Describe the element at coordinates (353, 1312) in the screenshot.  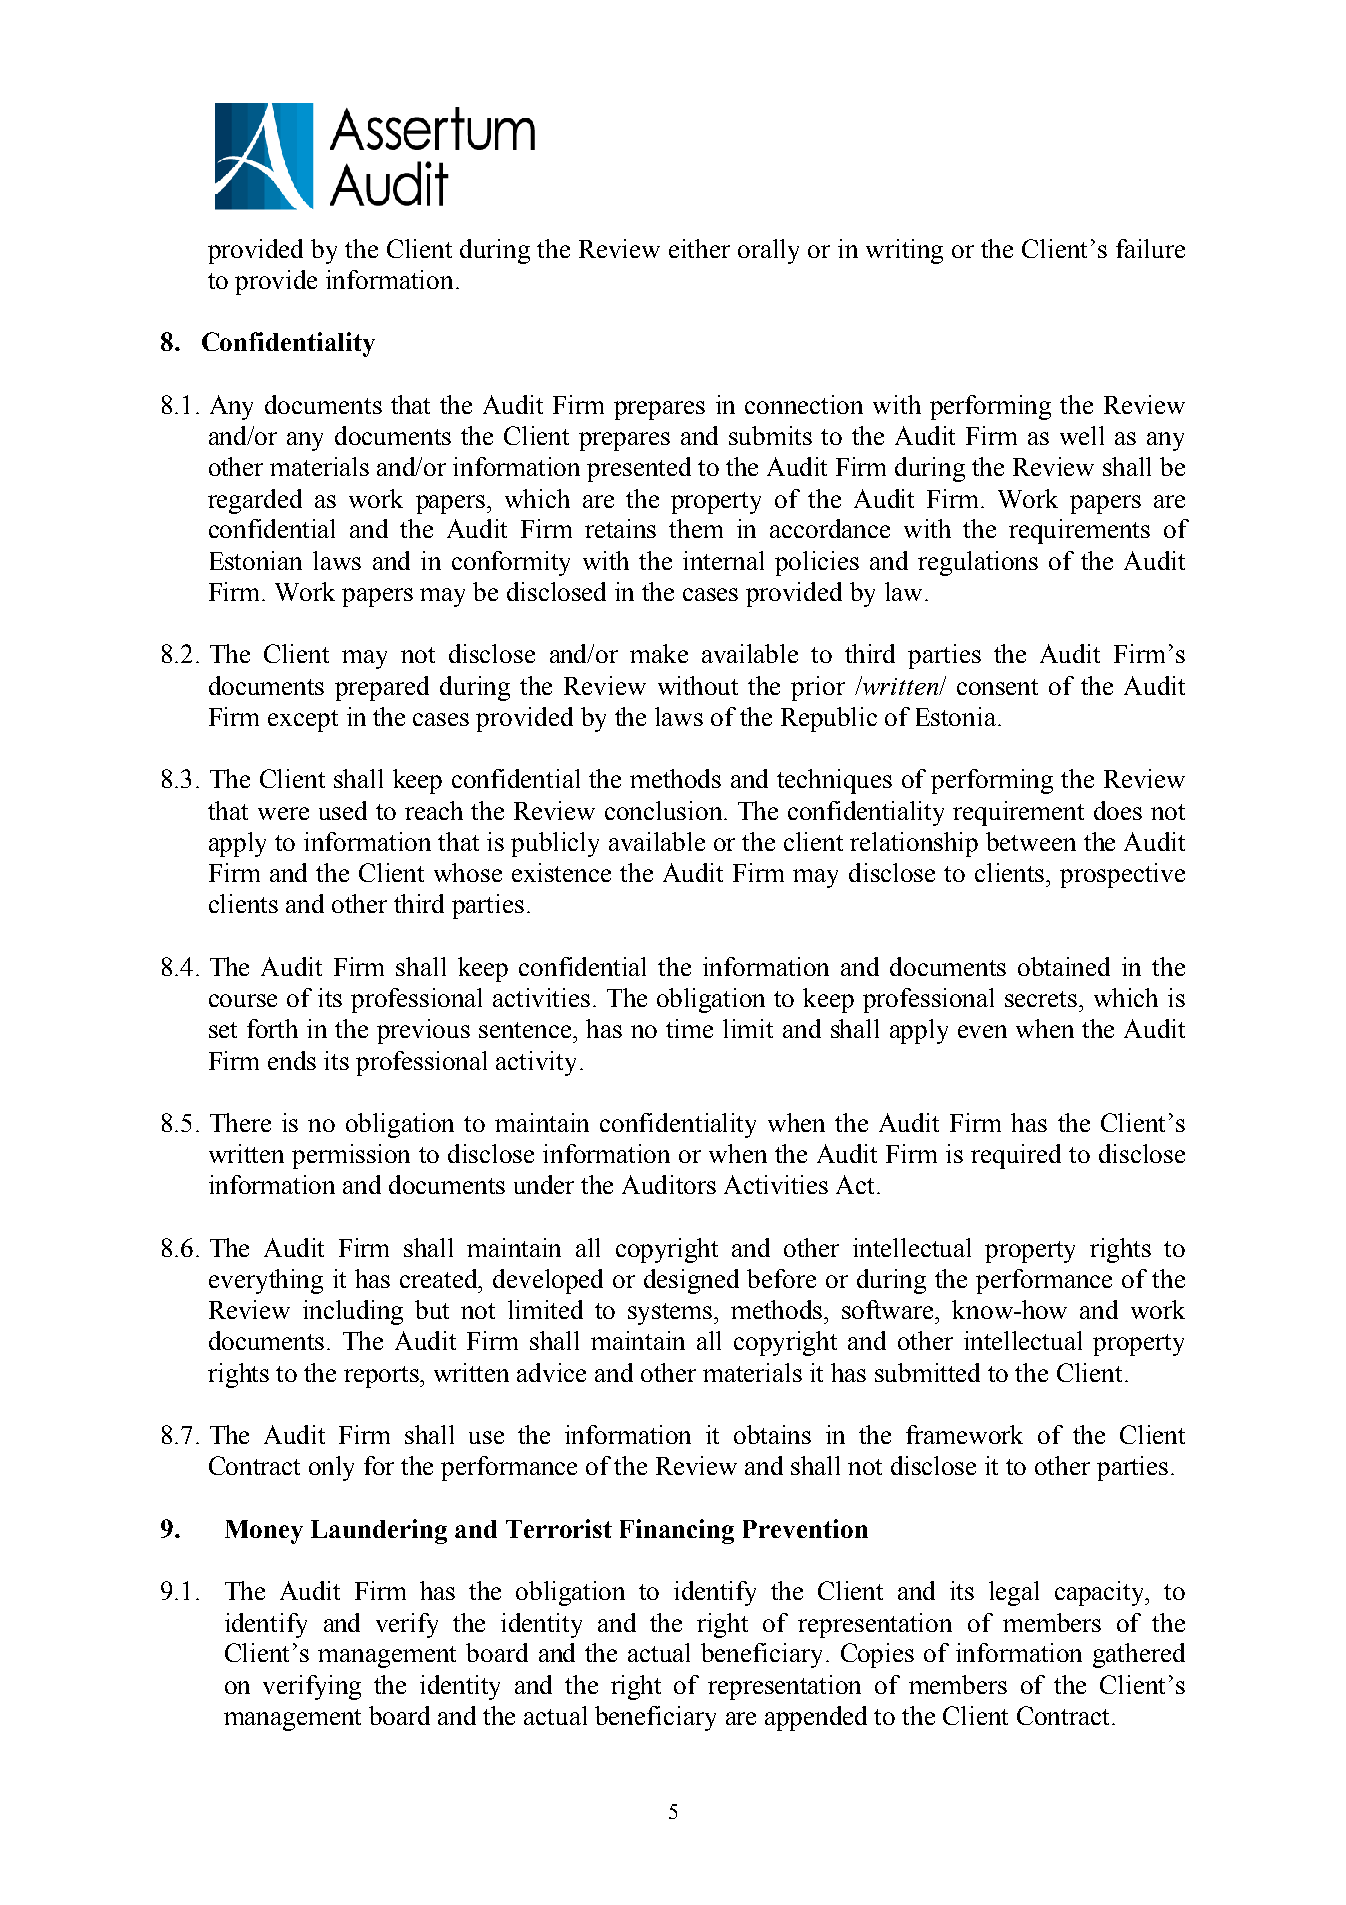
I see `including` at that location.
